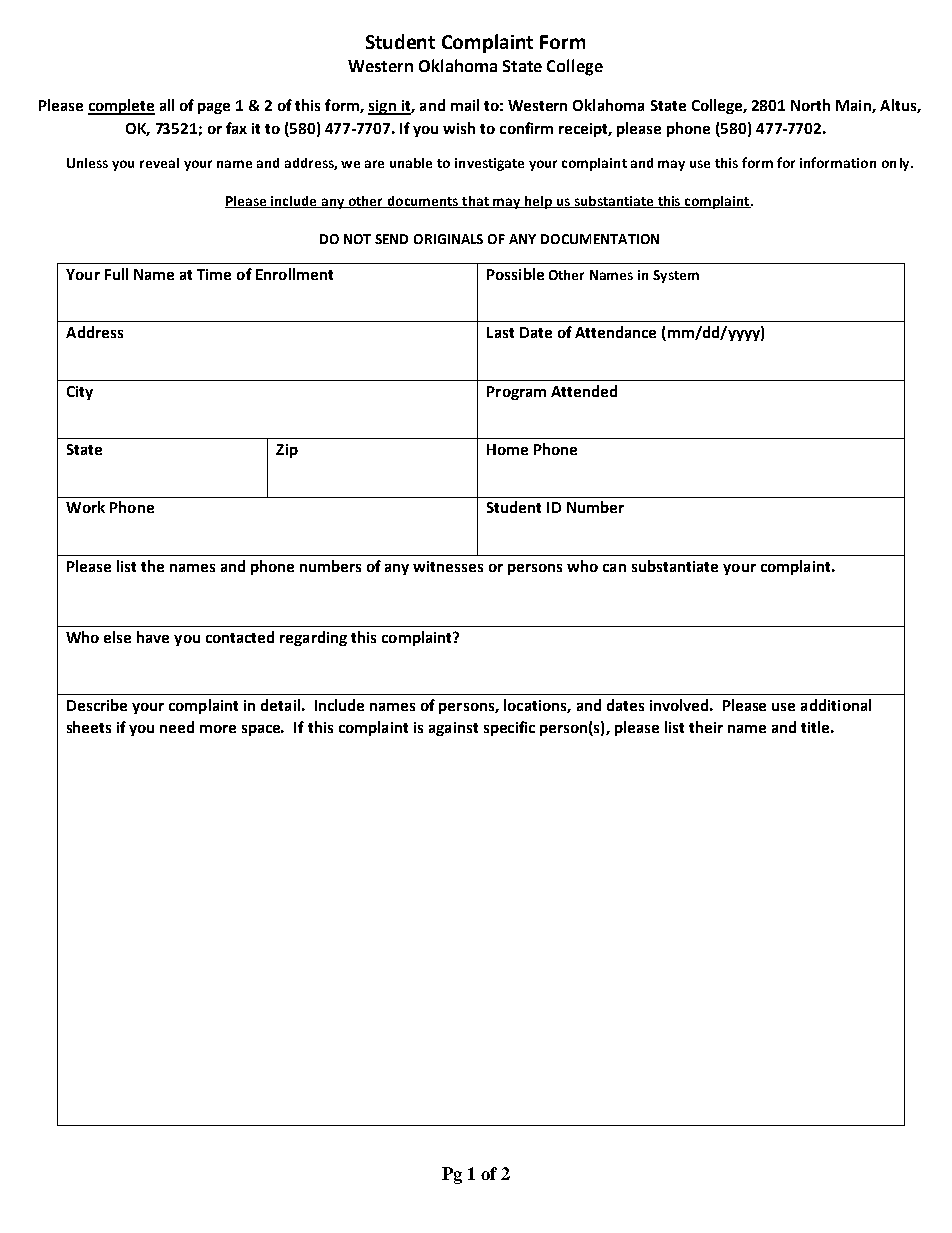 This image has height=1233, width=952. I want to click on can, so click(614, 568).
